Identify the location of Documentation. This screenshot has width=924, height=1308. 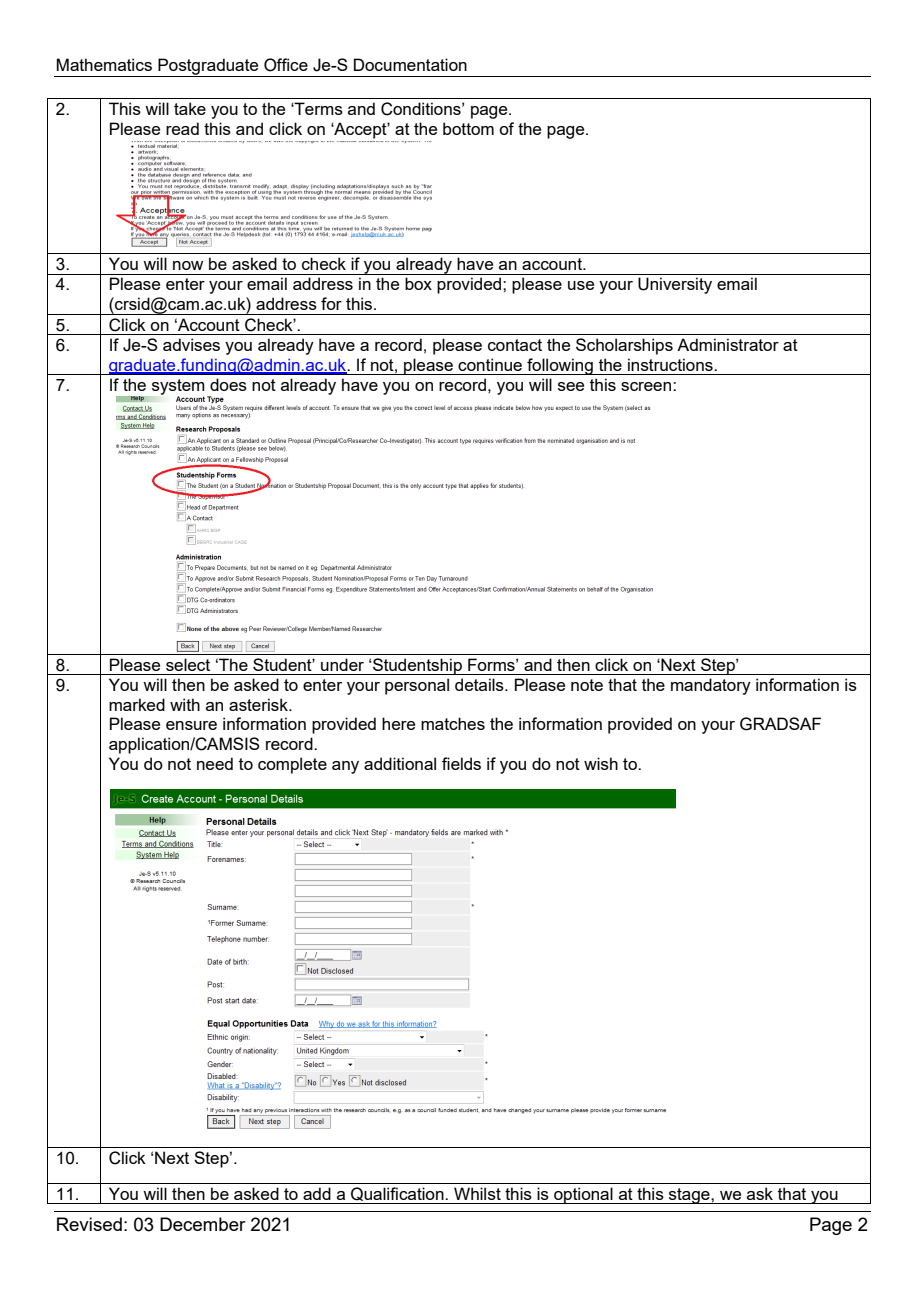
(410, 64).
